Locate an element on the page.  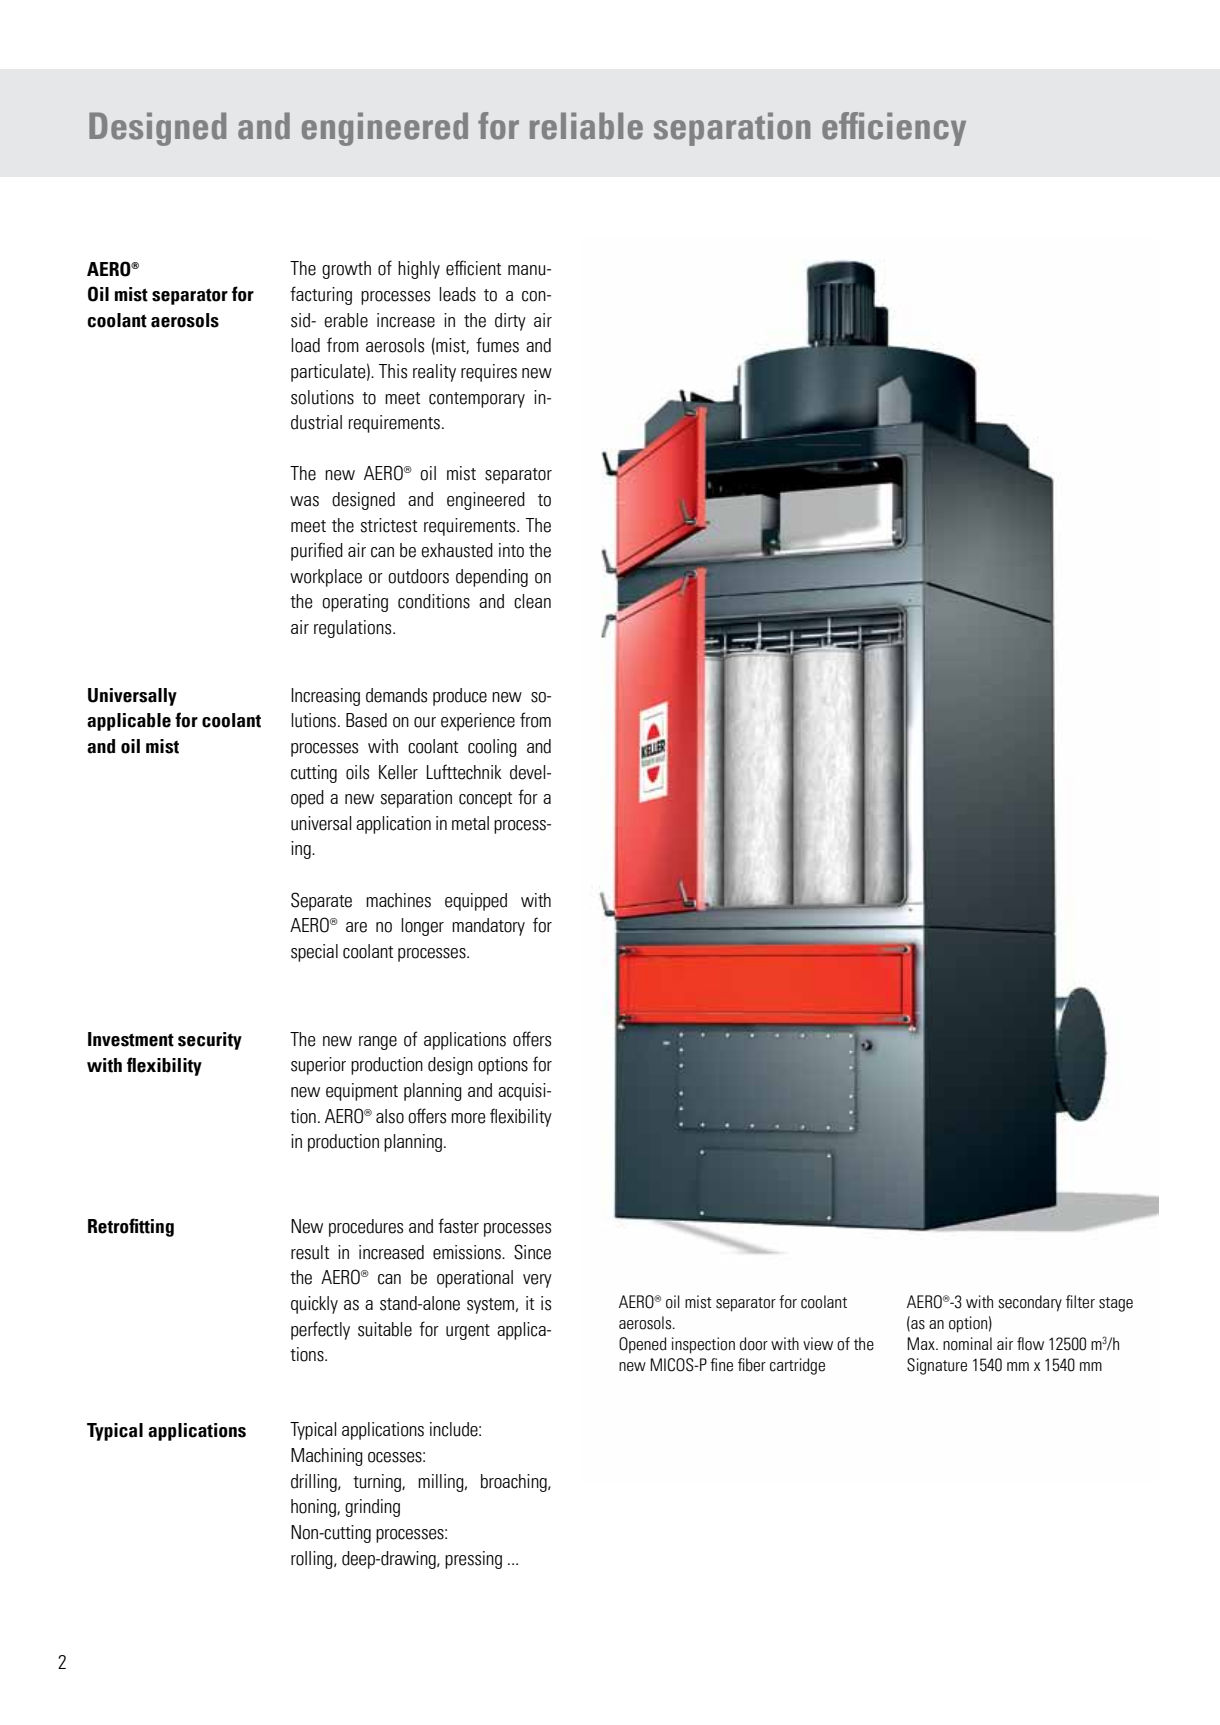
more is located at coordinates (468, 1118).
